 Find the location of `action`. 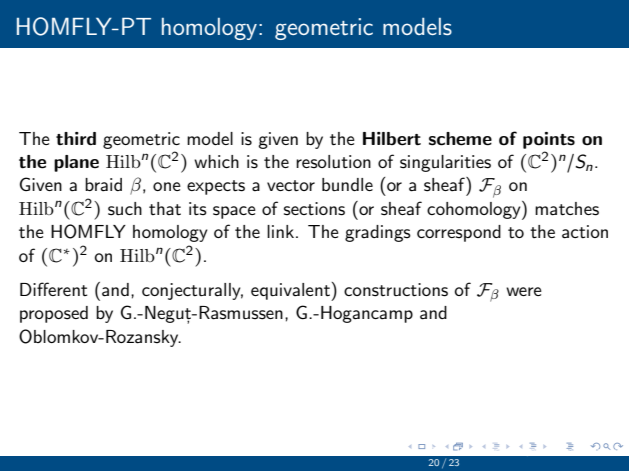

action is located at coordinates (585, 232).
